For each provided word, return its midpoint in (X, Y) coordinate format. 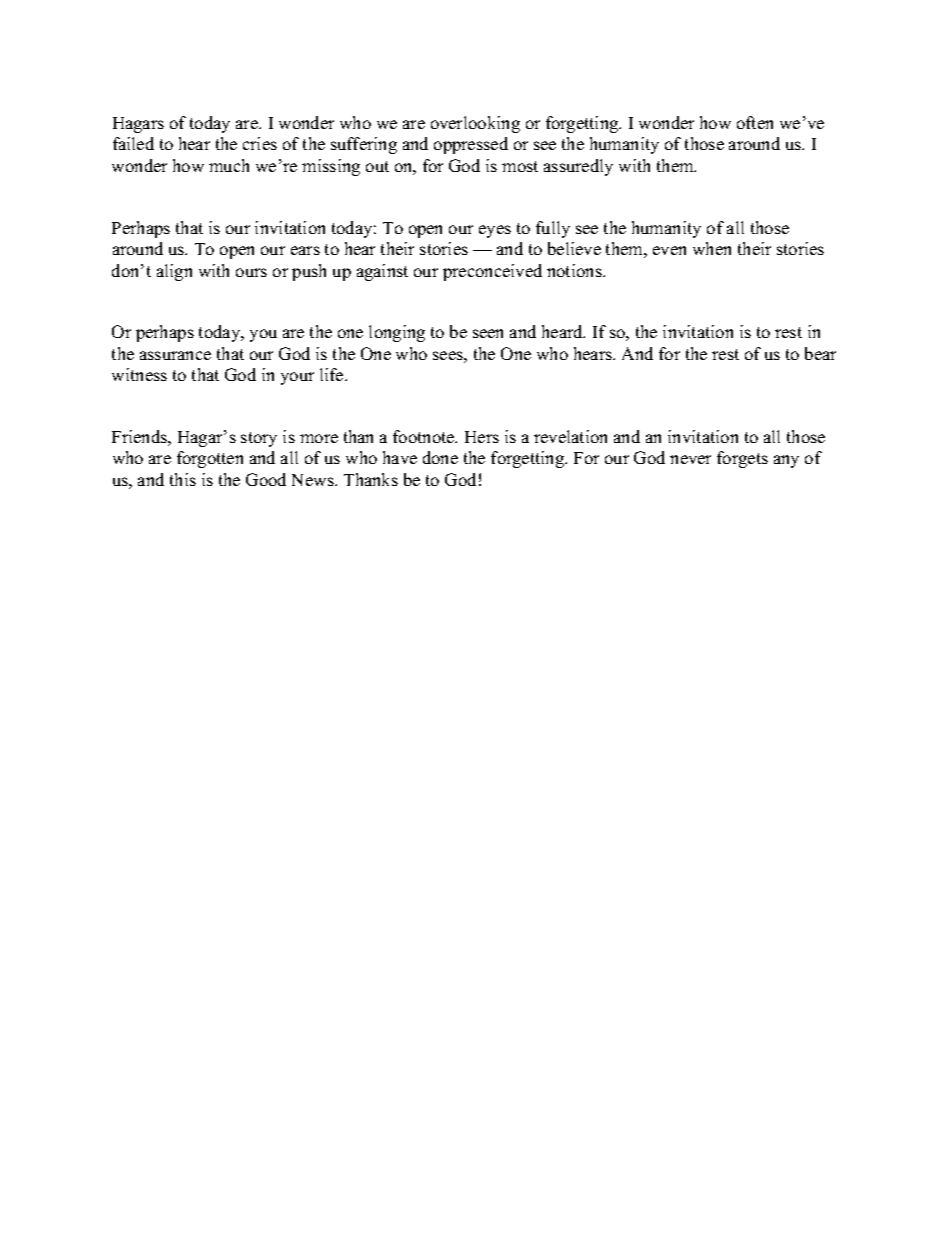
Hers (482, 437)
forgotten (210, 459)
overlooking (475, 124)
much (229, 165)
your (297, 378)
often (755, 122)
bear (820, 353)
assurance (175, 355)
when (712, 248)
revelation (570, 436)
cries (260, 143)
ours (251, 272)
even (669, 250)
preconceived (492, 272)
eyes (495, 231)
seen (488, 333)
